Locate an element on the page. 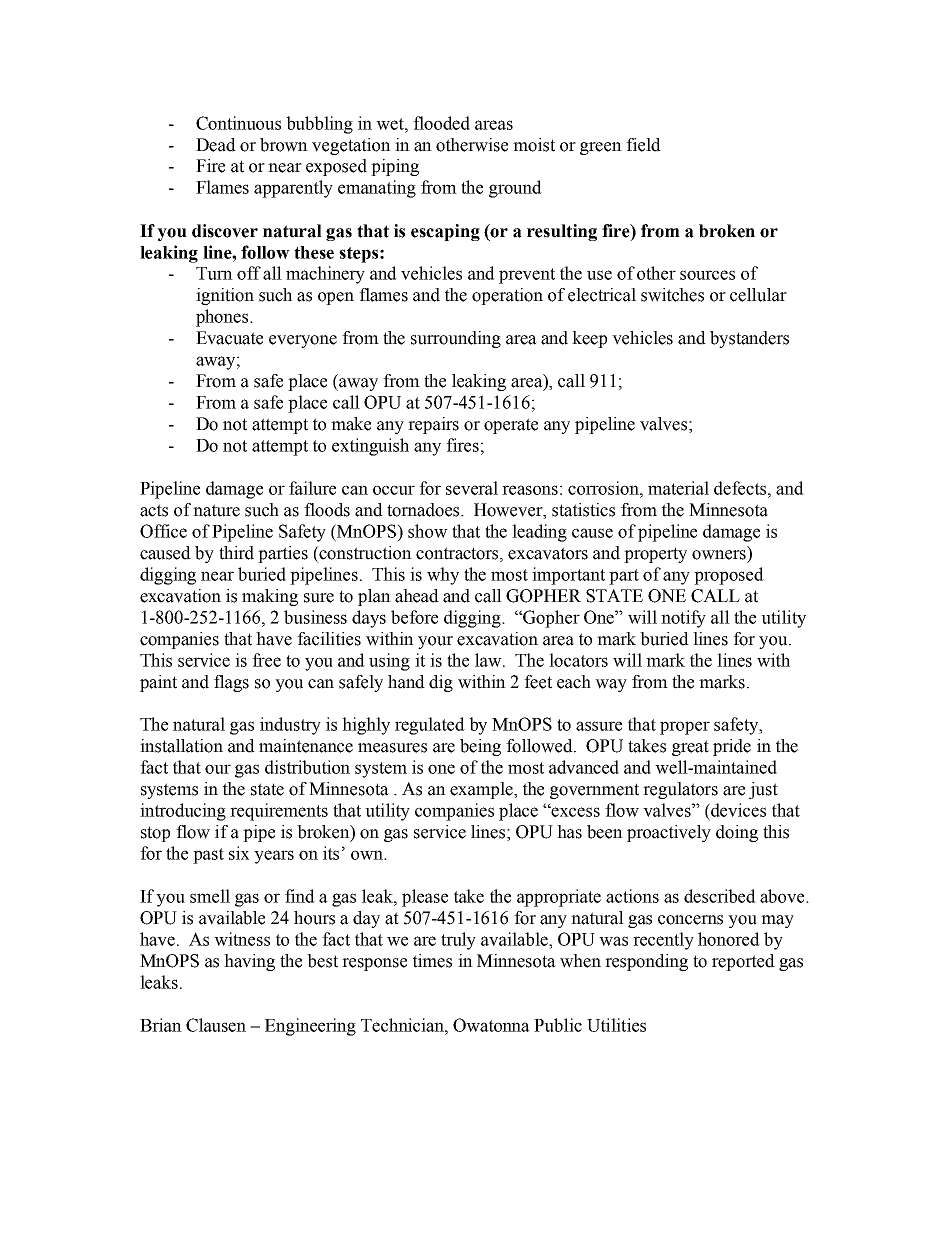 This document has height=1233, width=952. great is located at coordinates (690, 748).
